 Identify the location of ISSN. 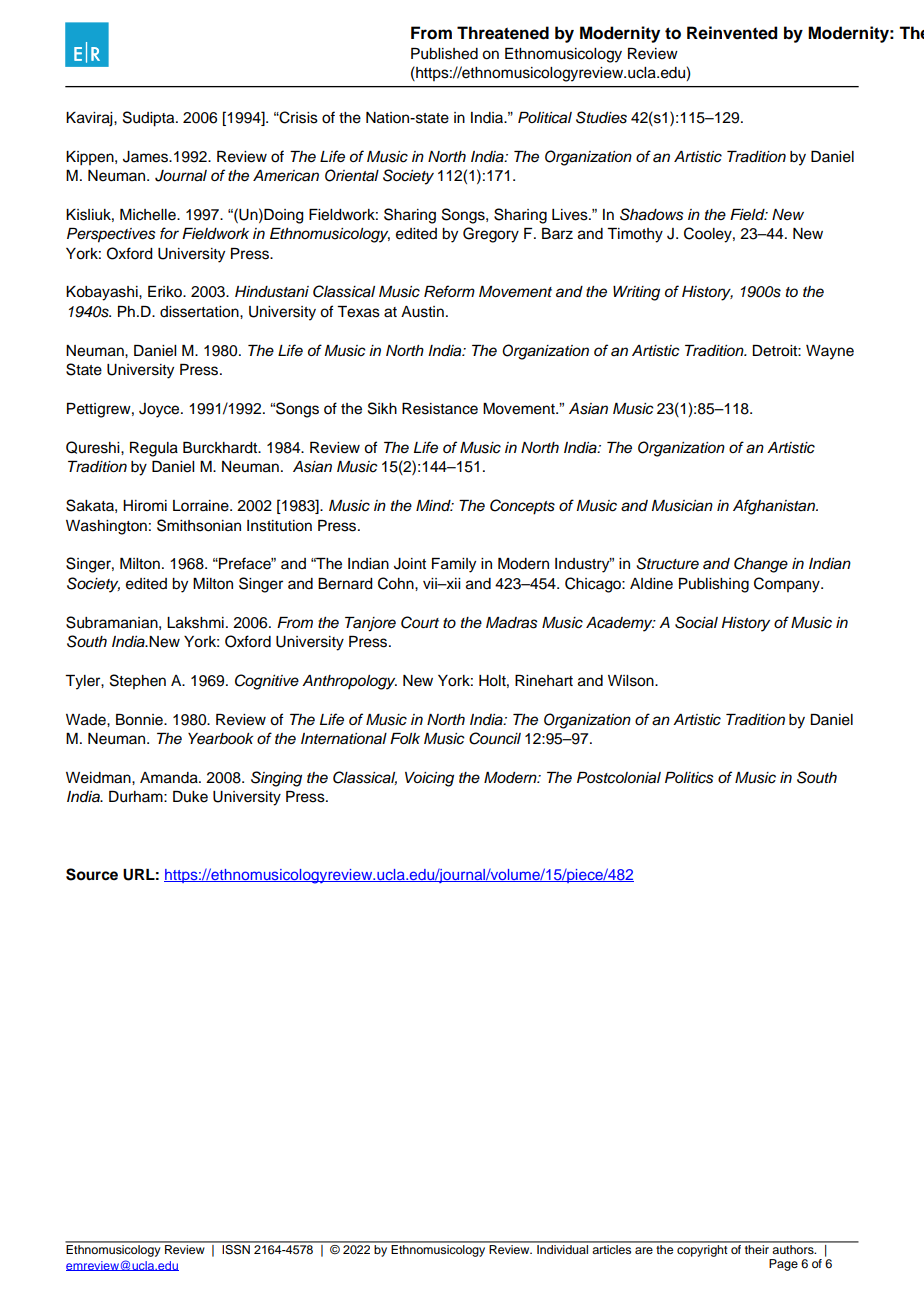
(236, 1248).
